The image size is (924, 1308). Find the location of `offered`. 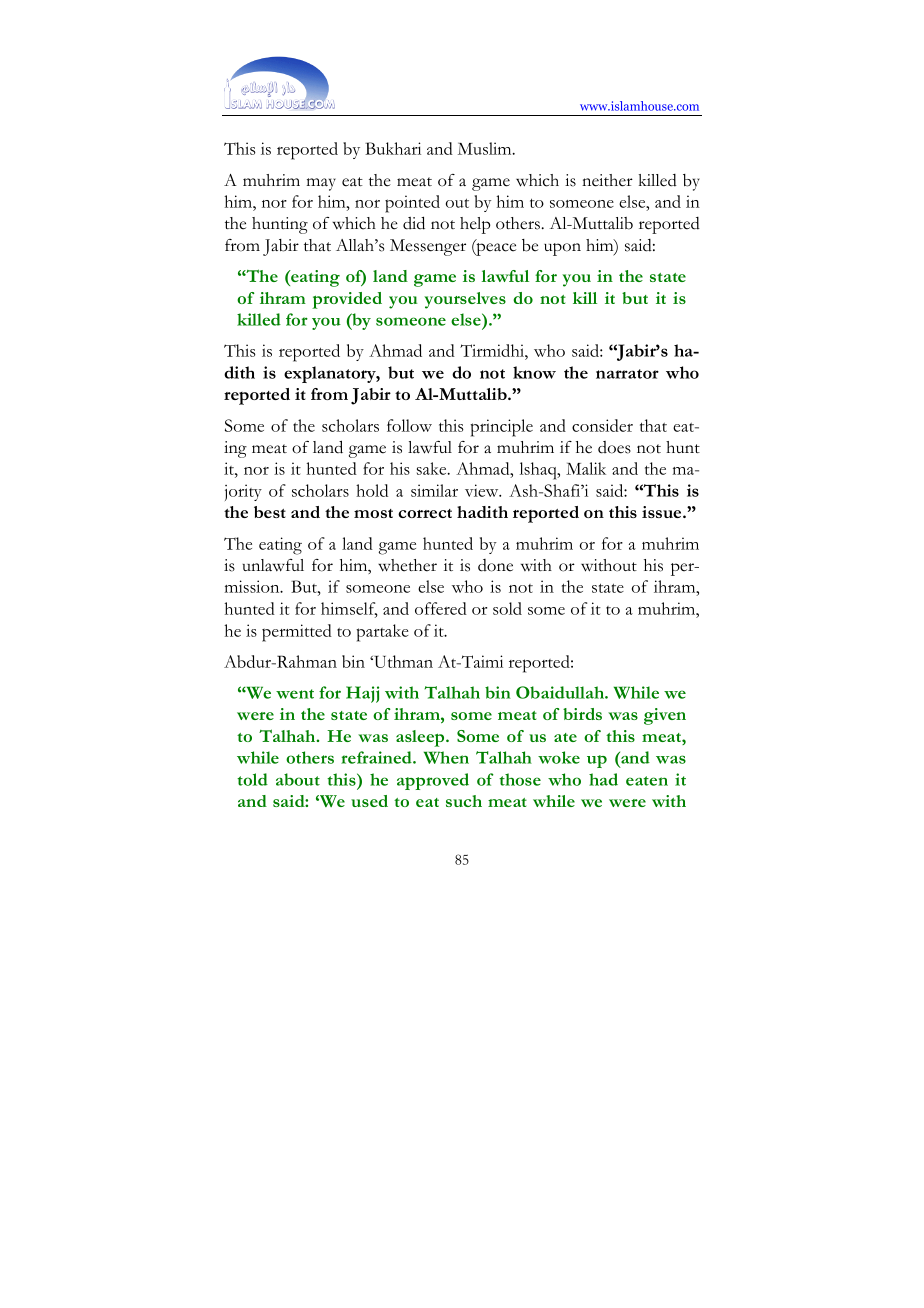

offered is located at coordinates (441, 608).
